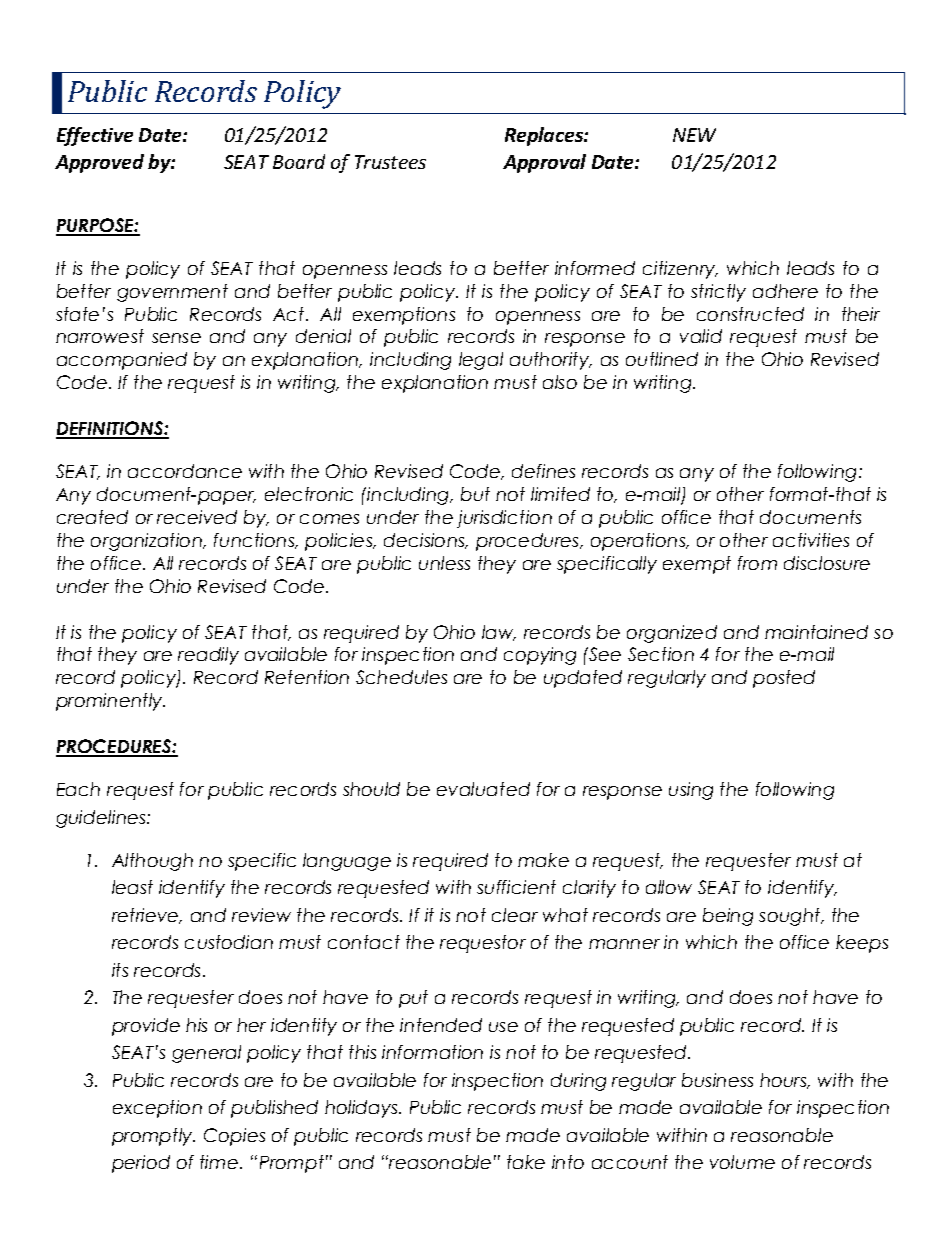 The image size is (952, 1233). I want to click on NEW, so click(694, 135).
